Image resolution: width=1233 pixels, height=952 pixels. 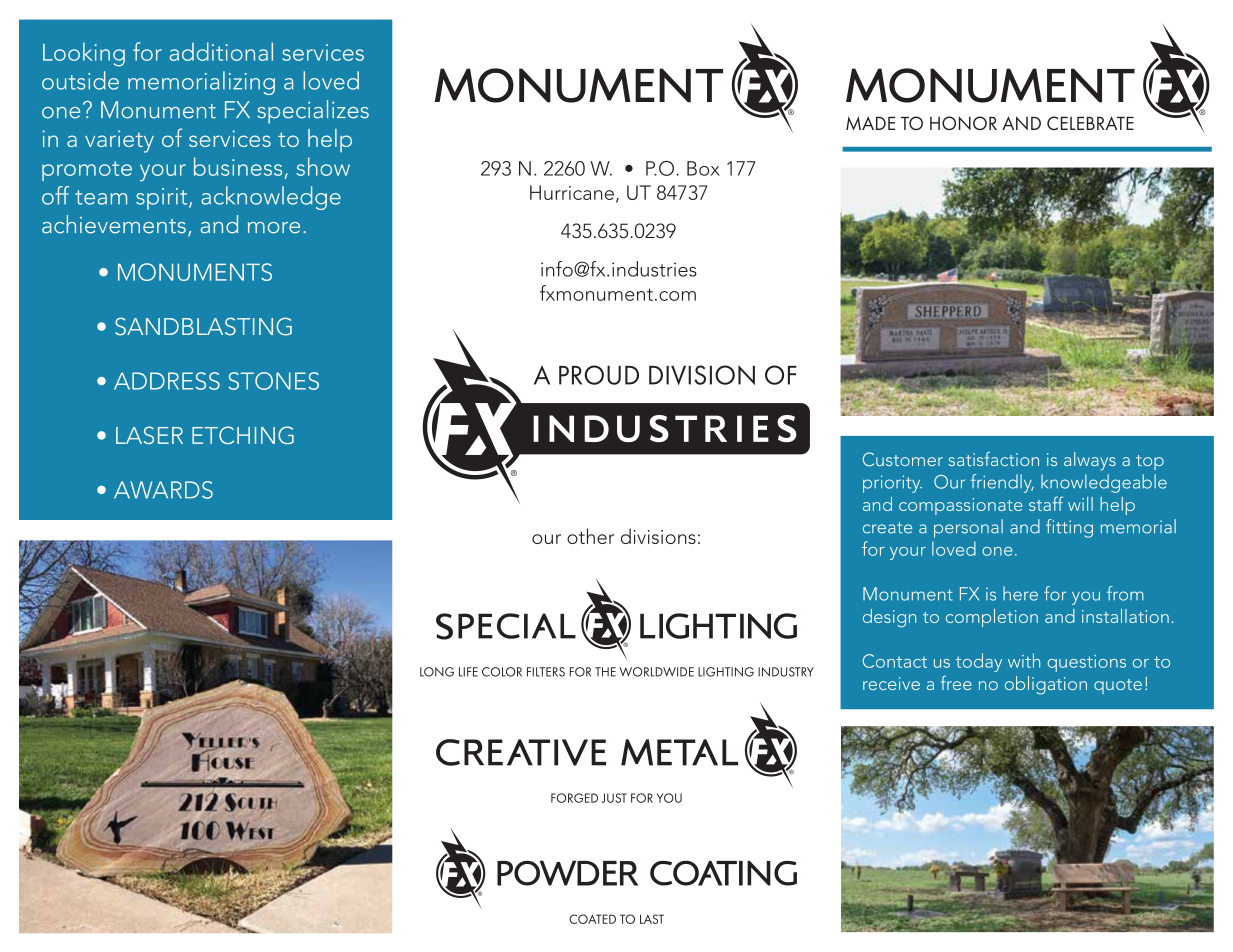 What do you see at coordinates (592, 919) in the screenshot?
I see `COATED` at bounding box center [592, 919].
